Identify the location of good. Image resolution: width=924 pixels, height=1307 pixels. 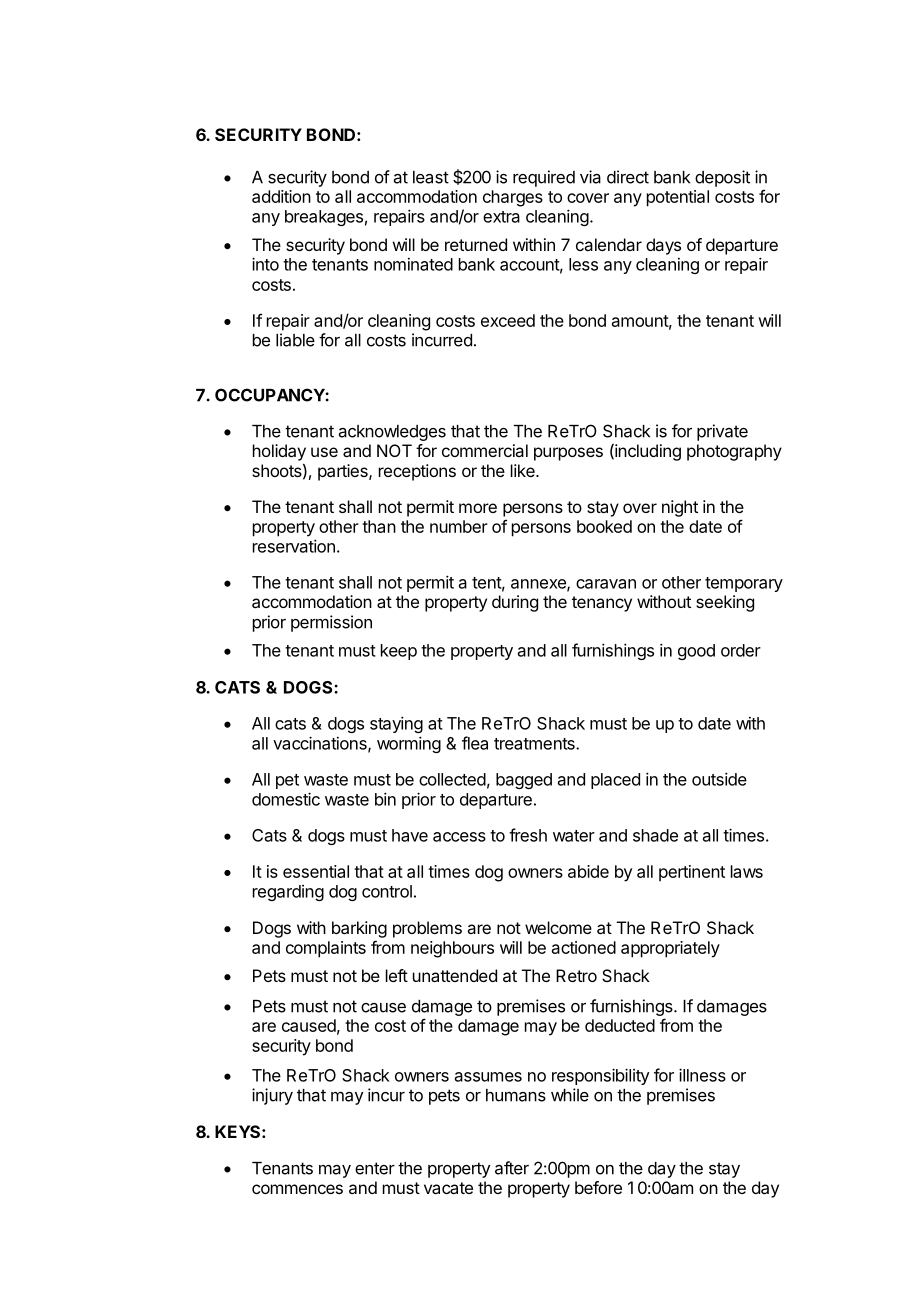
(696, 652).
